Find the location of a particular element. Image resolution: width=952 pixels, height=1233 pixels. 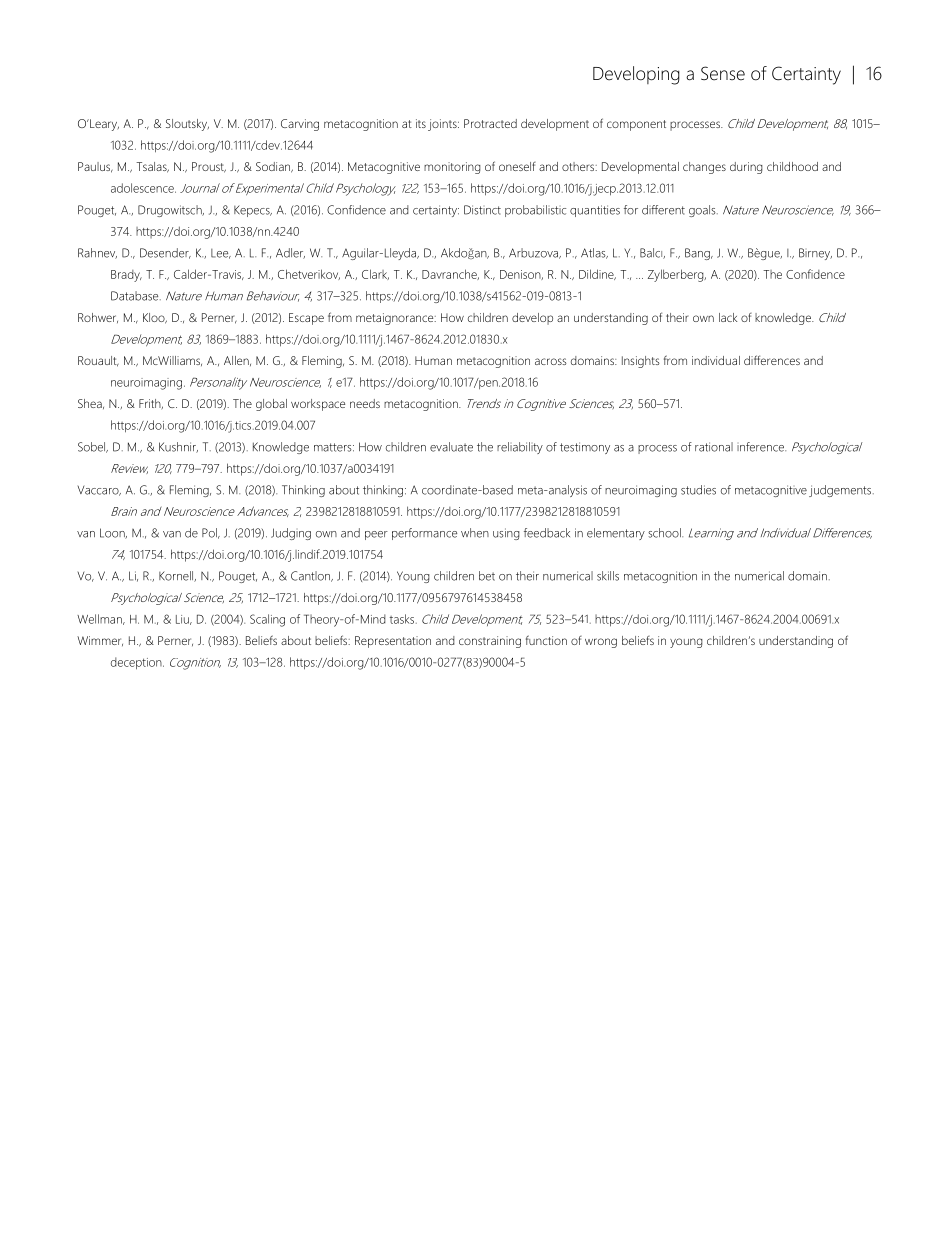

Kushnir is located at coordinates (178, 447).
